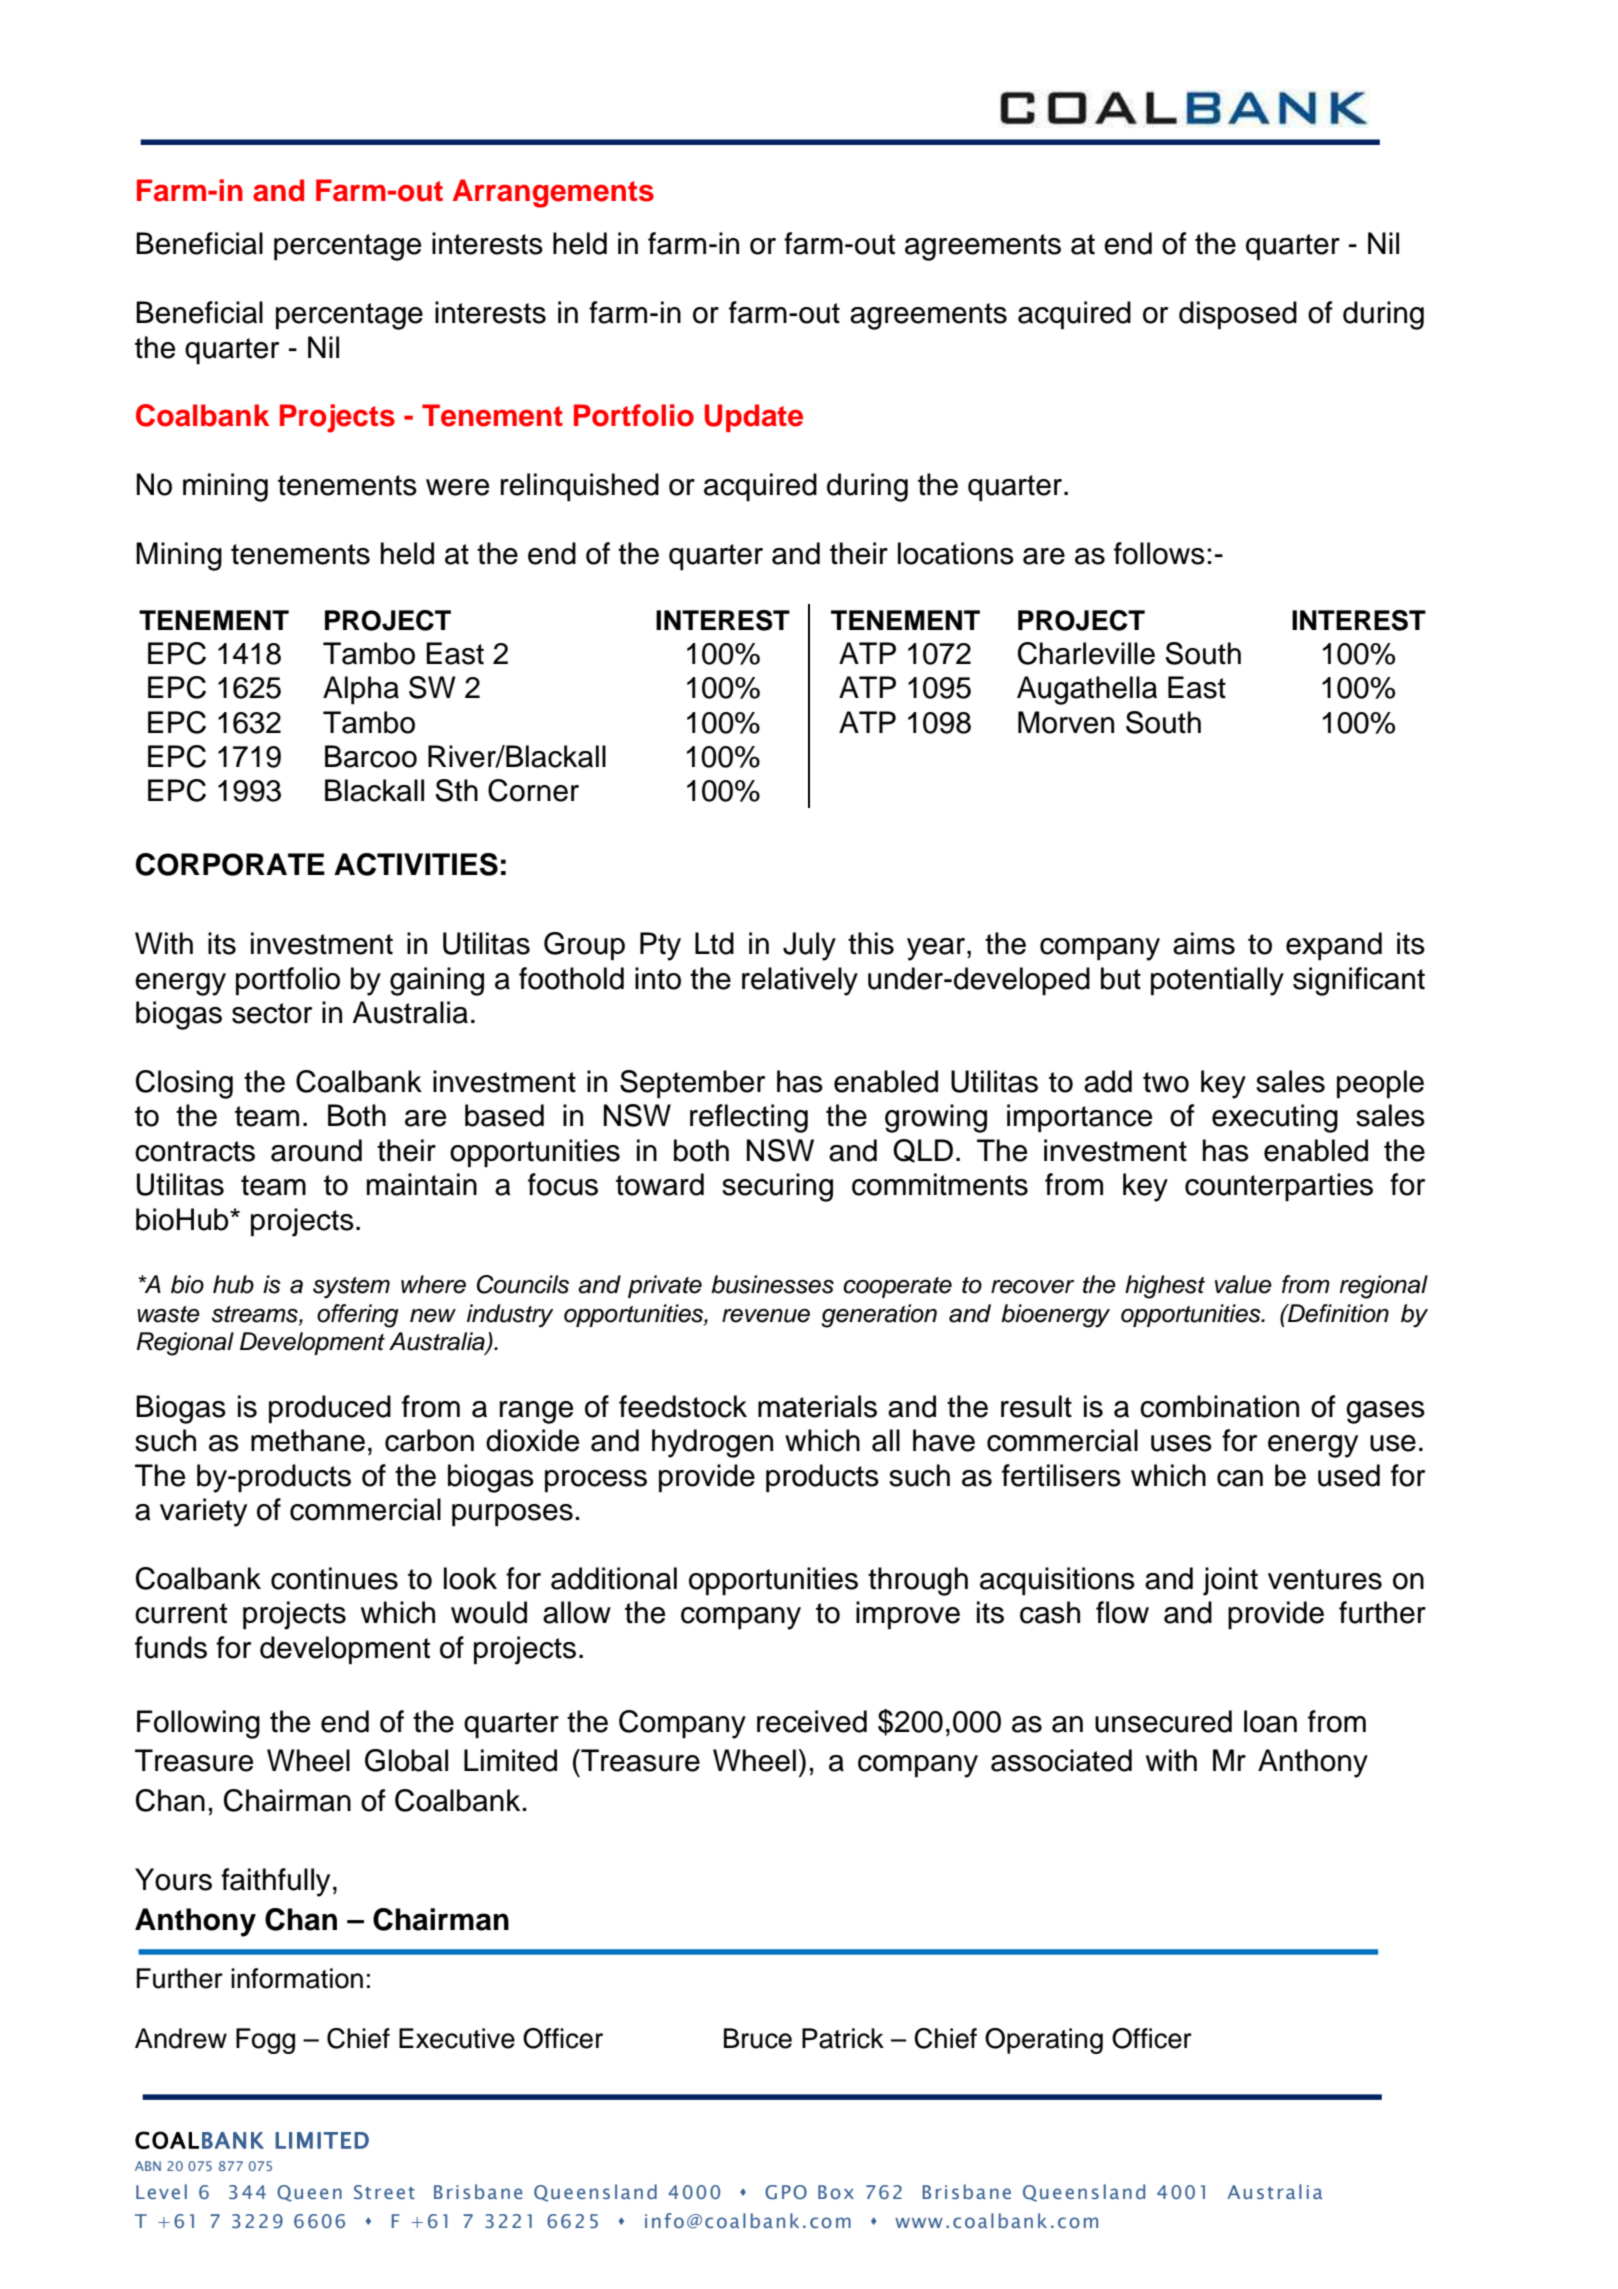 This screenshot has width=1618, height=2289. What do you see at coordinates (457, 487) in the screenshot?
I see `were` at bounding box center [457, 487].
